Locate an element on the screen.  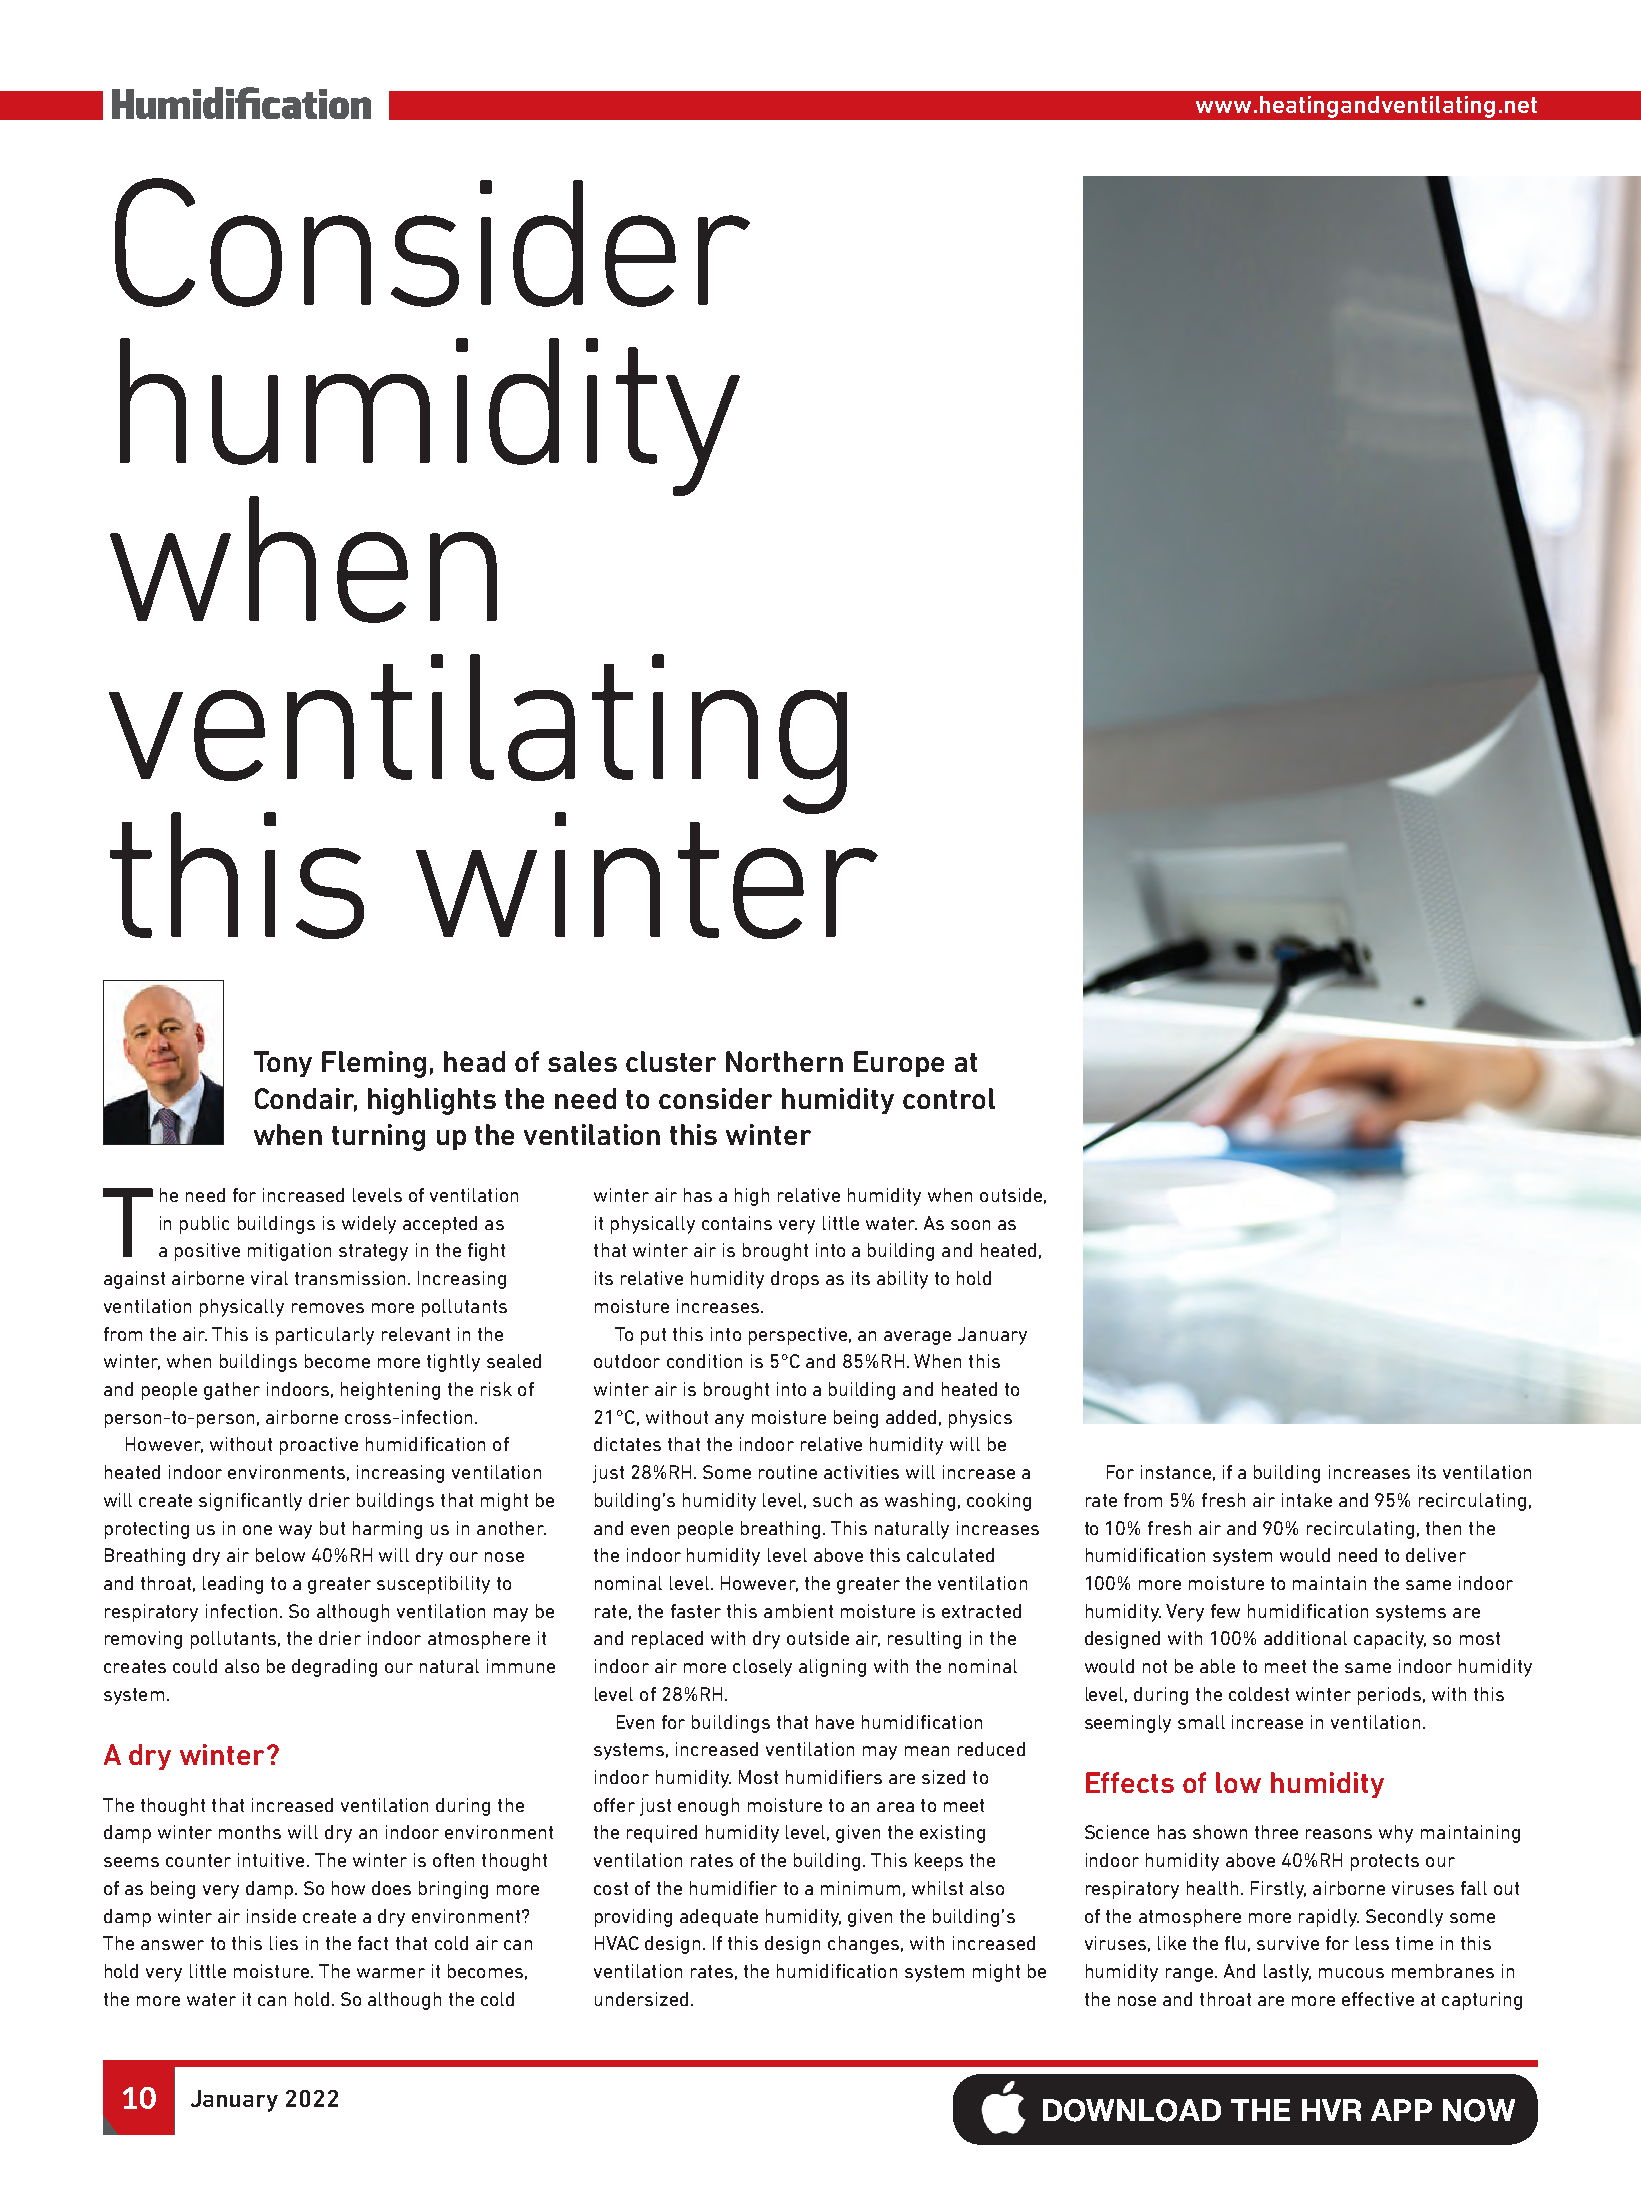
leading is located at coordinates (233, 1585).
